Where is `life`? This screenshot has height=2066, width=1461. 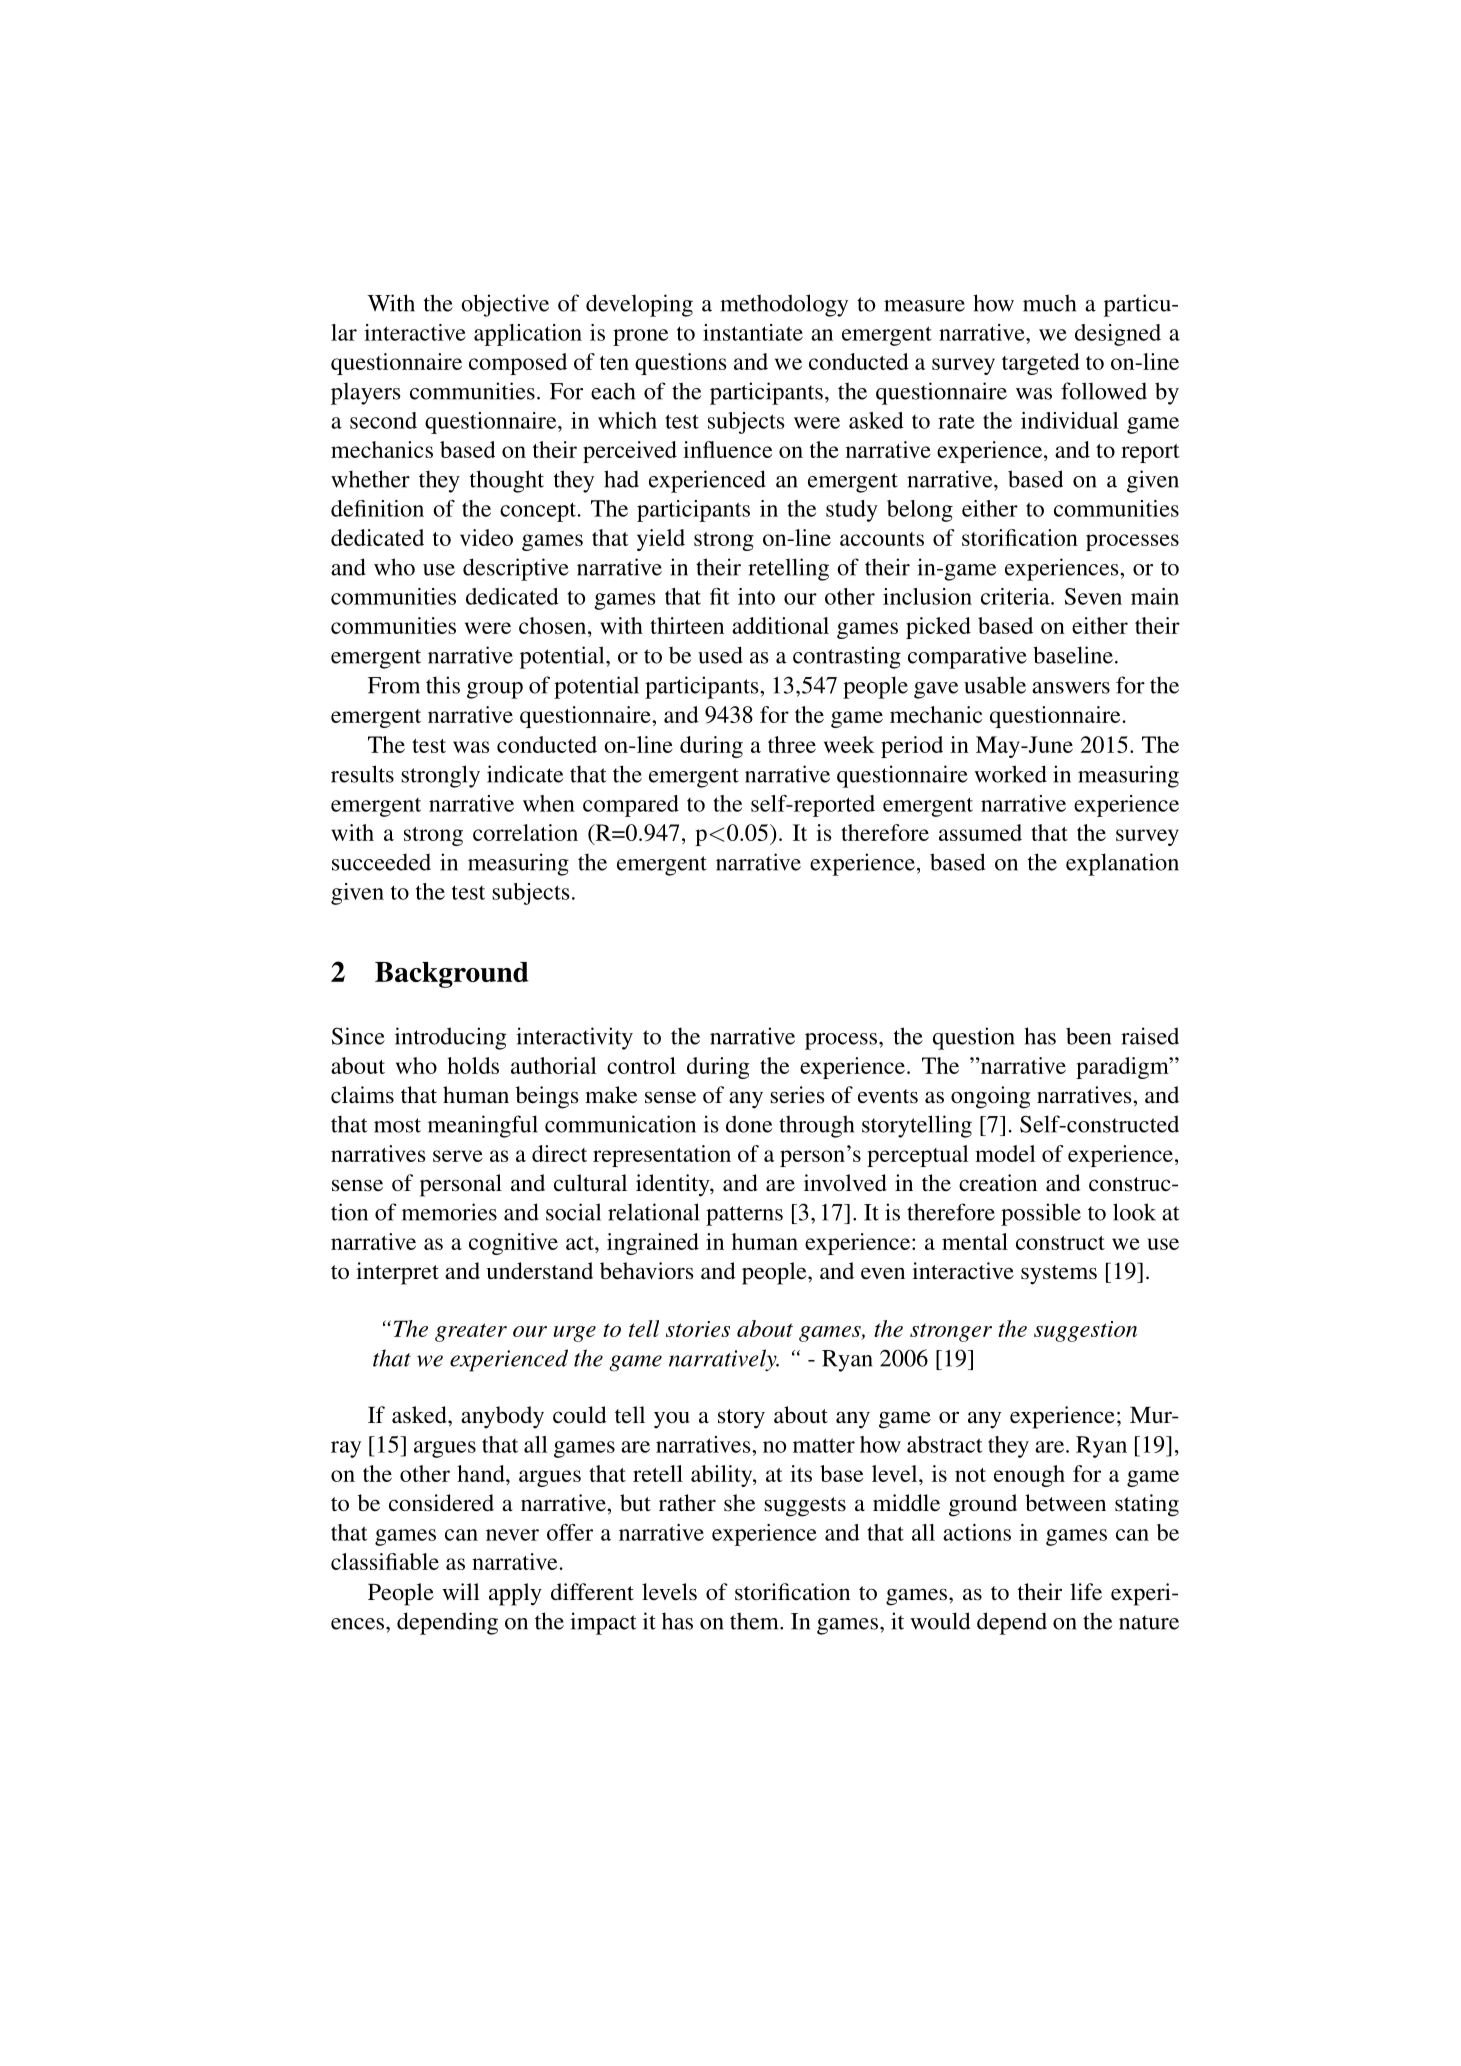 life is located at coordinates (1086, 1591).
